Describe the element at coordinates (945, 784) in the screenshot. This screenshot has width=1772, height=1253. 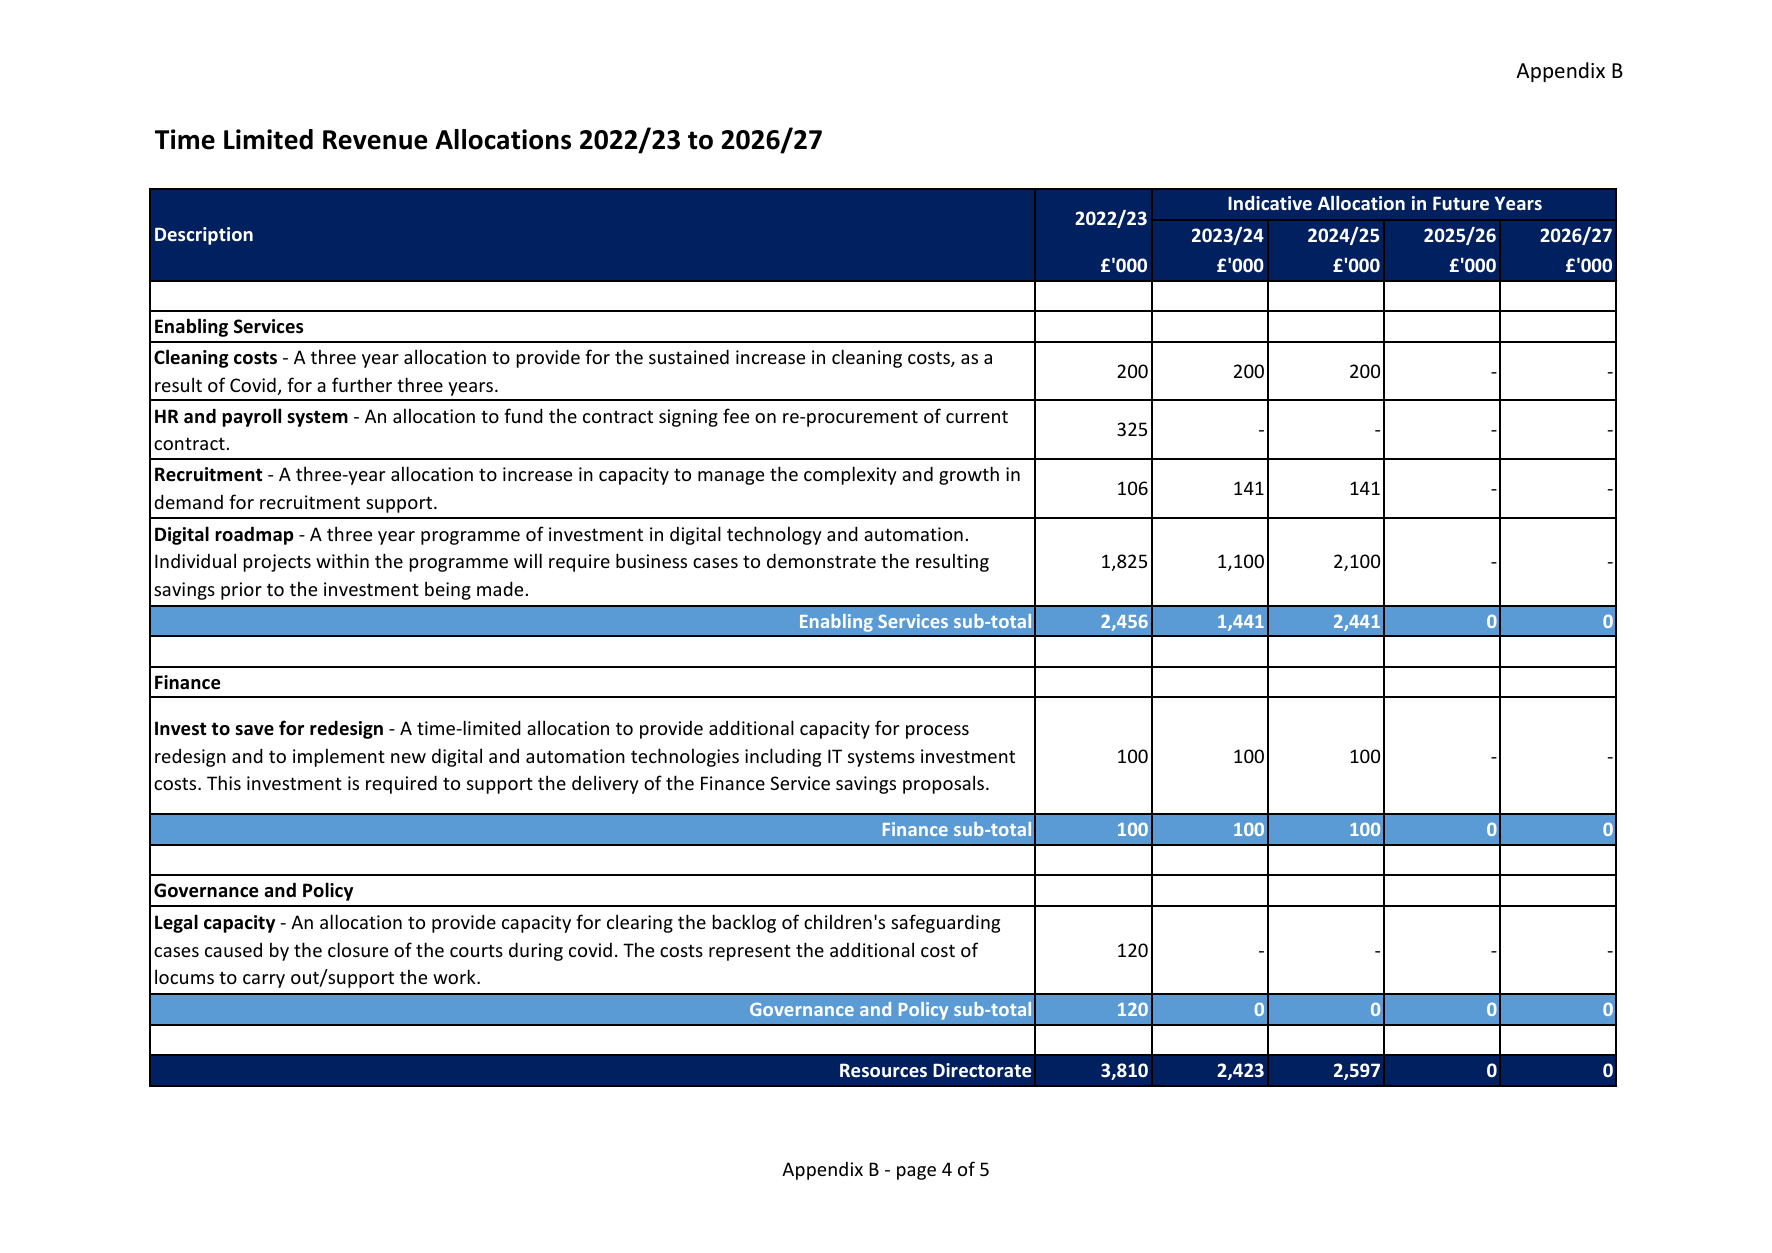
I see `proposals` at that location.
